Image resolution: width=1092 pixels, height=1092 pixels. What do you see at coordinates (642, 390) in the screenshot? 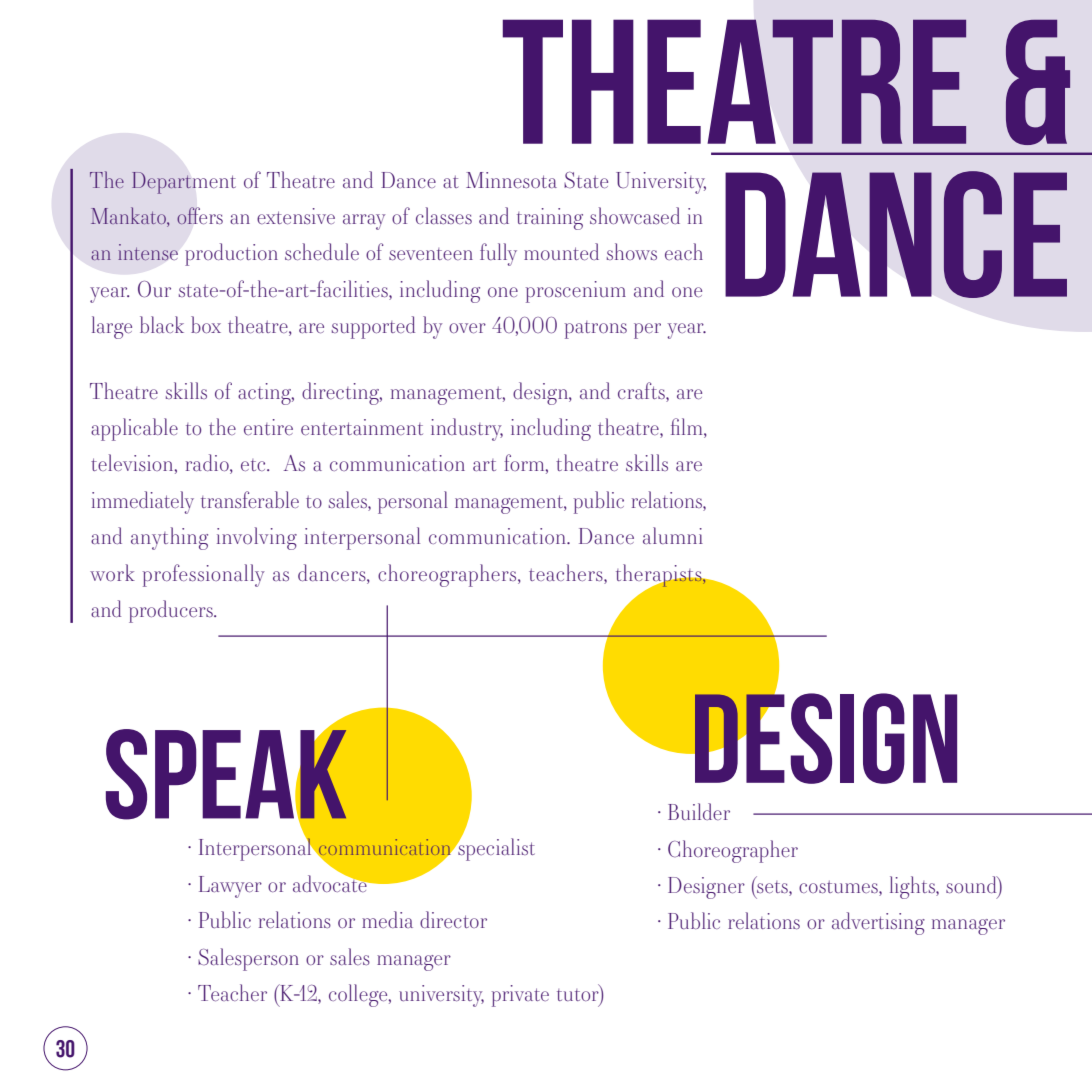
I see `crafts` at bounding box center [642, 390].
